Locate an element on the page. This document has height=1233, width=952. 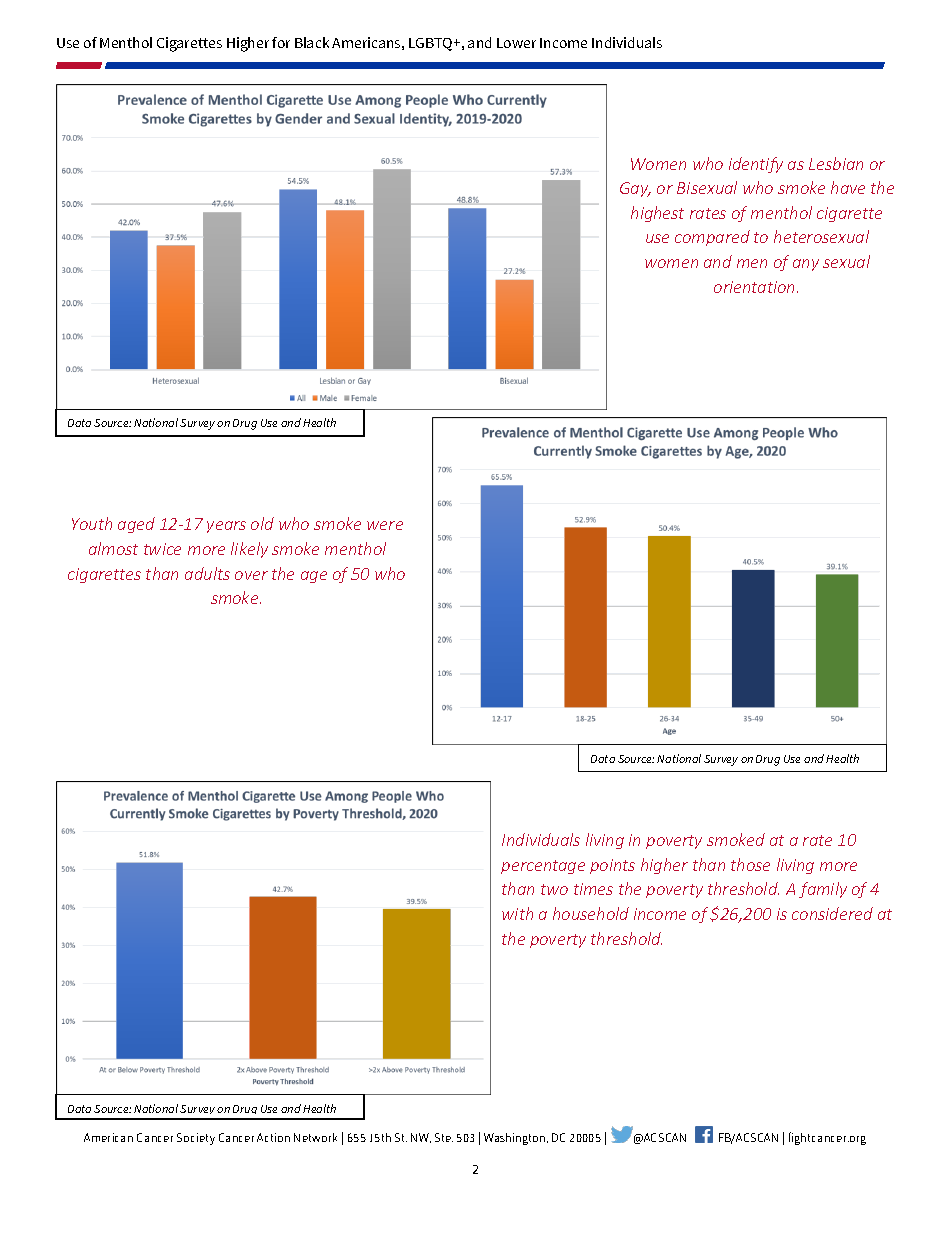
Washington is located at coordinates (516, 1139).
